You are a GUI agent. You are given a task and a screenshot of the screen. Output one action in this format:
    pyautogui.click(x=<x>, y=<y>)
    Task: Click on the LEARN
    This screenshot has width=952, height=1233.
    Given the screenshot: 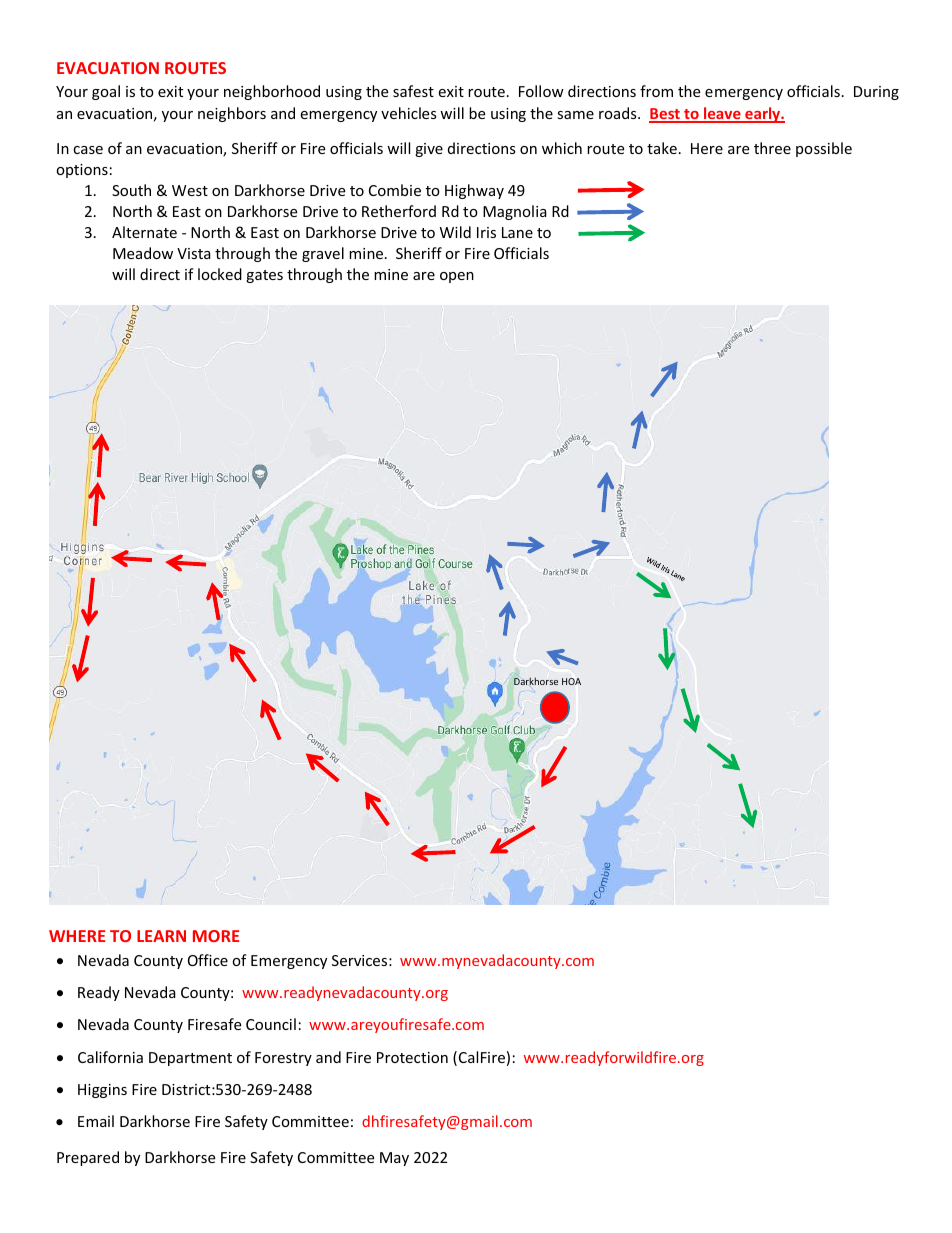 What is the action you would take?
    pyautogui.click(x=161, y=936)
